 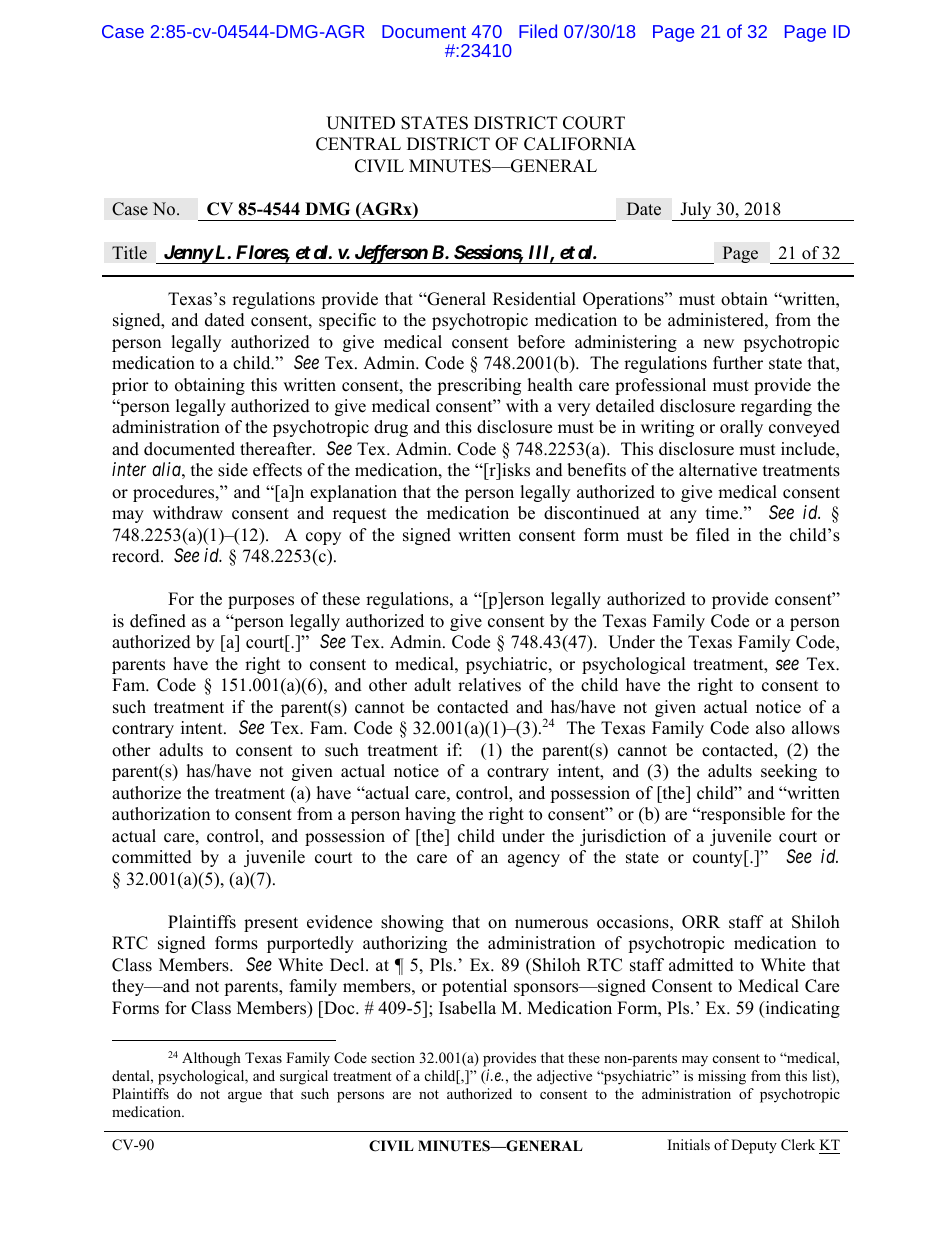 I want to click on relatives, so click(x=489, y=685).
